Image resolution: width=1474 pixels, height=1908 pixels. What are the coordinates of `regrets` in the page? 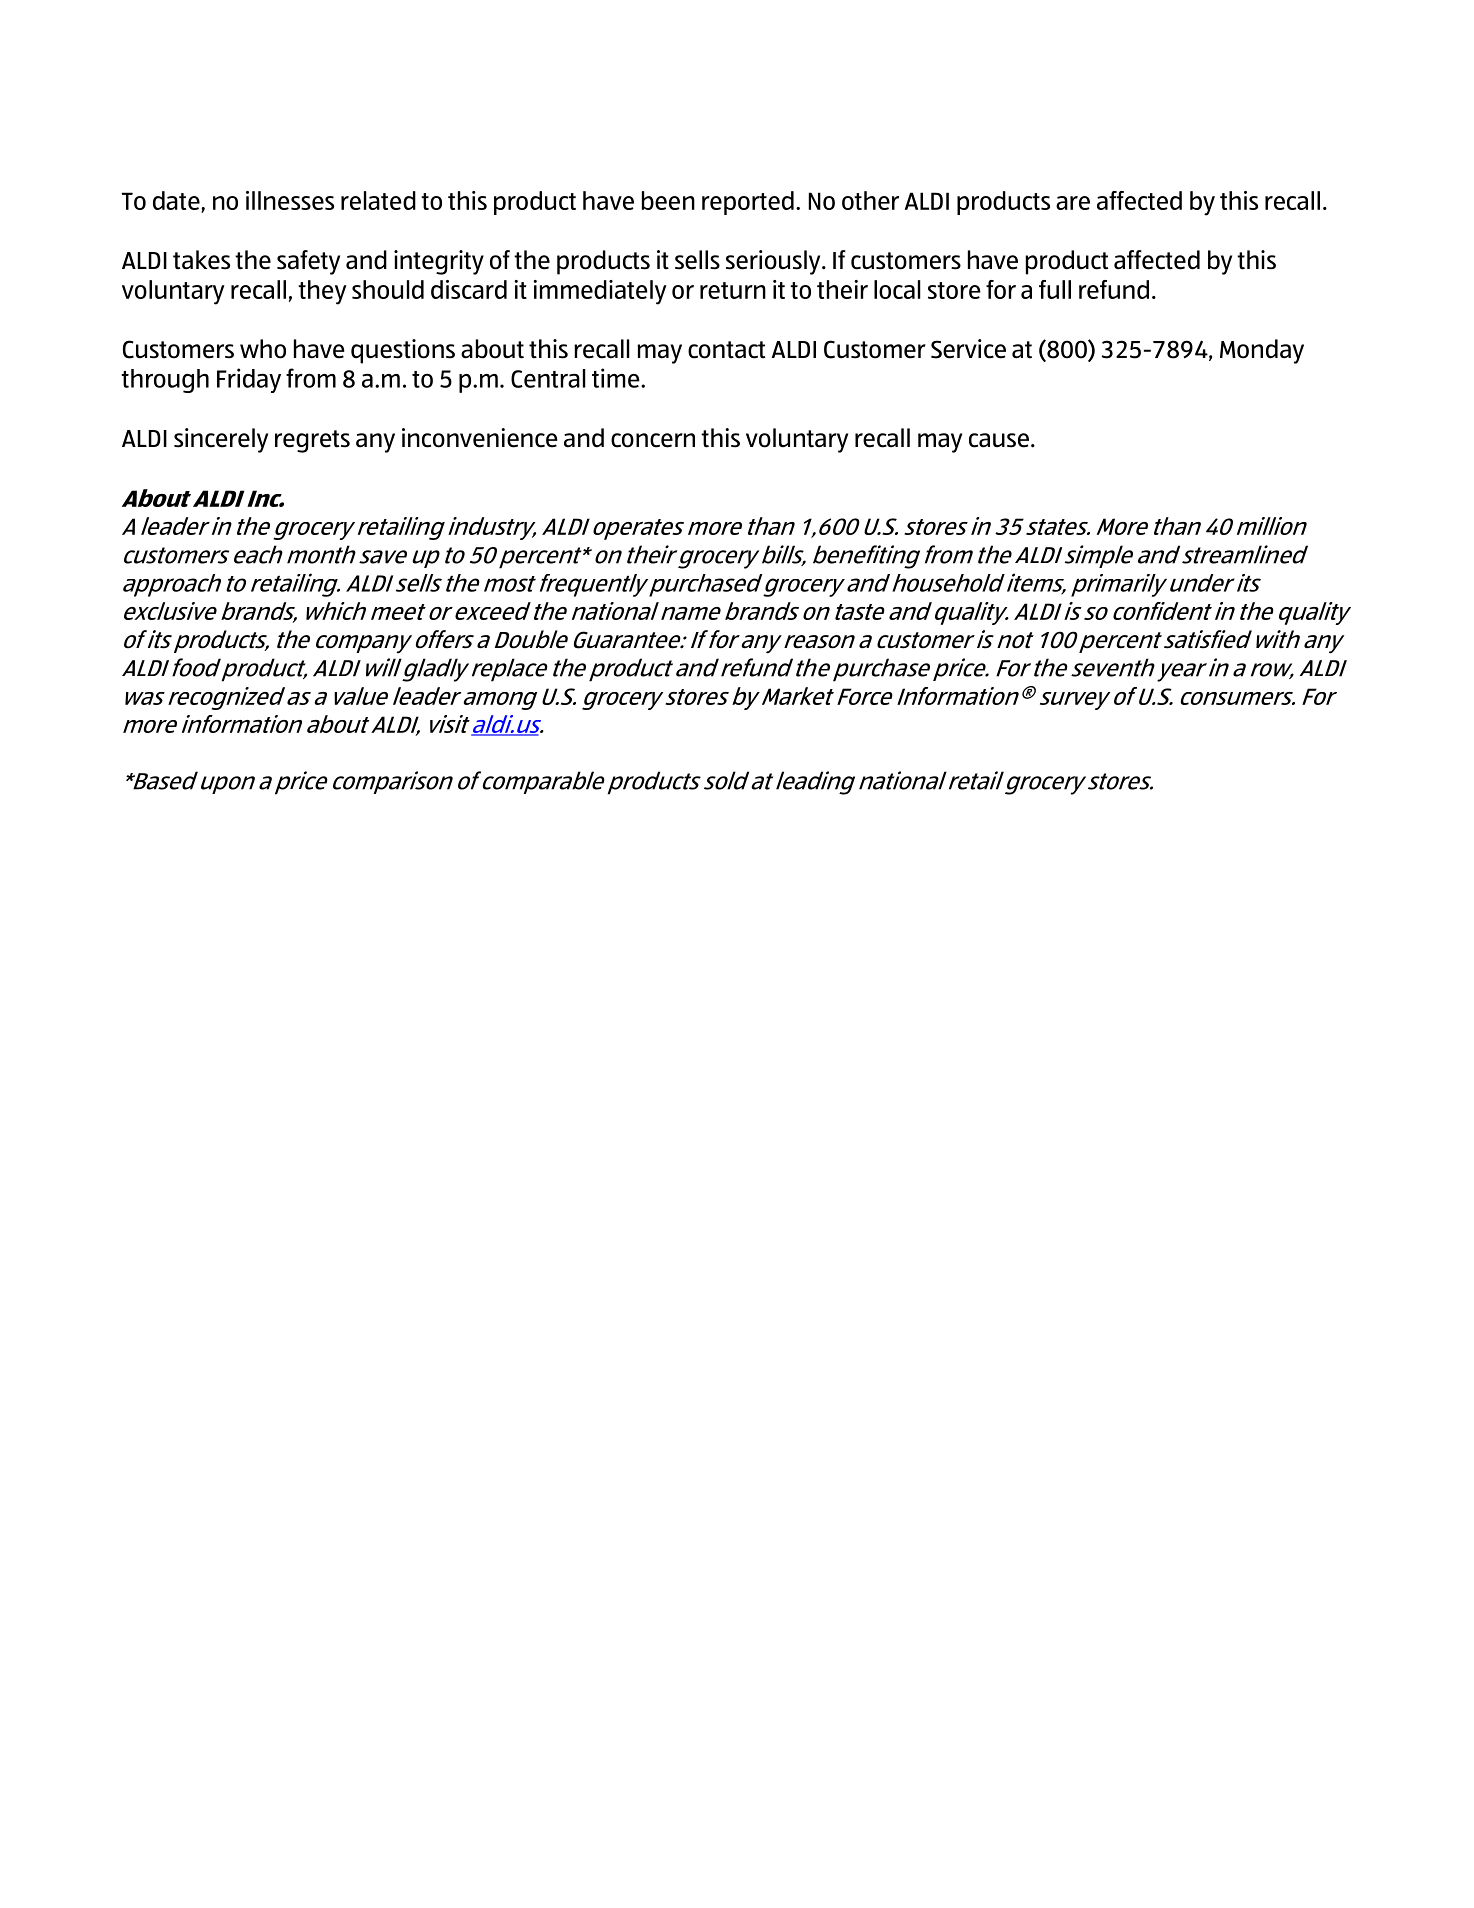 It's located at (312, 441).
